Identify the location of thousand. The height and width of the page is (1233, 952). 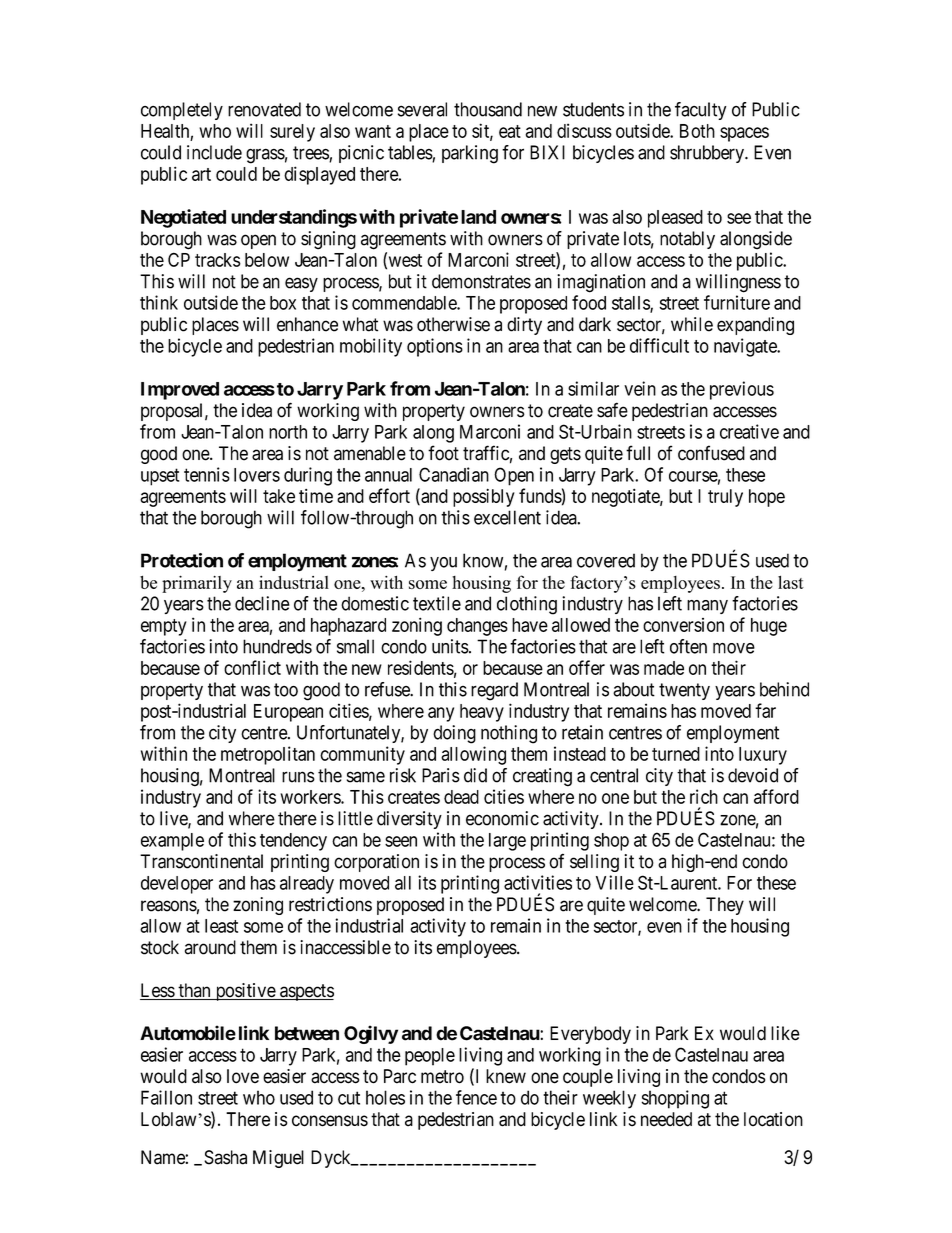
(488, 109).
